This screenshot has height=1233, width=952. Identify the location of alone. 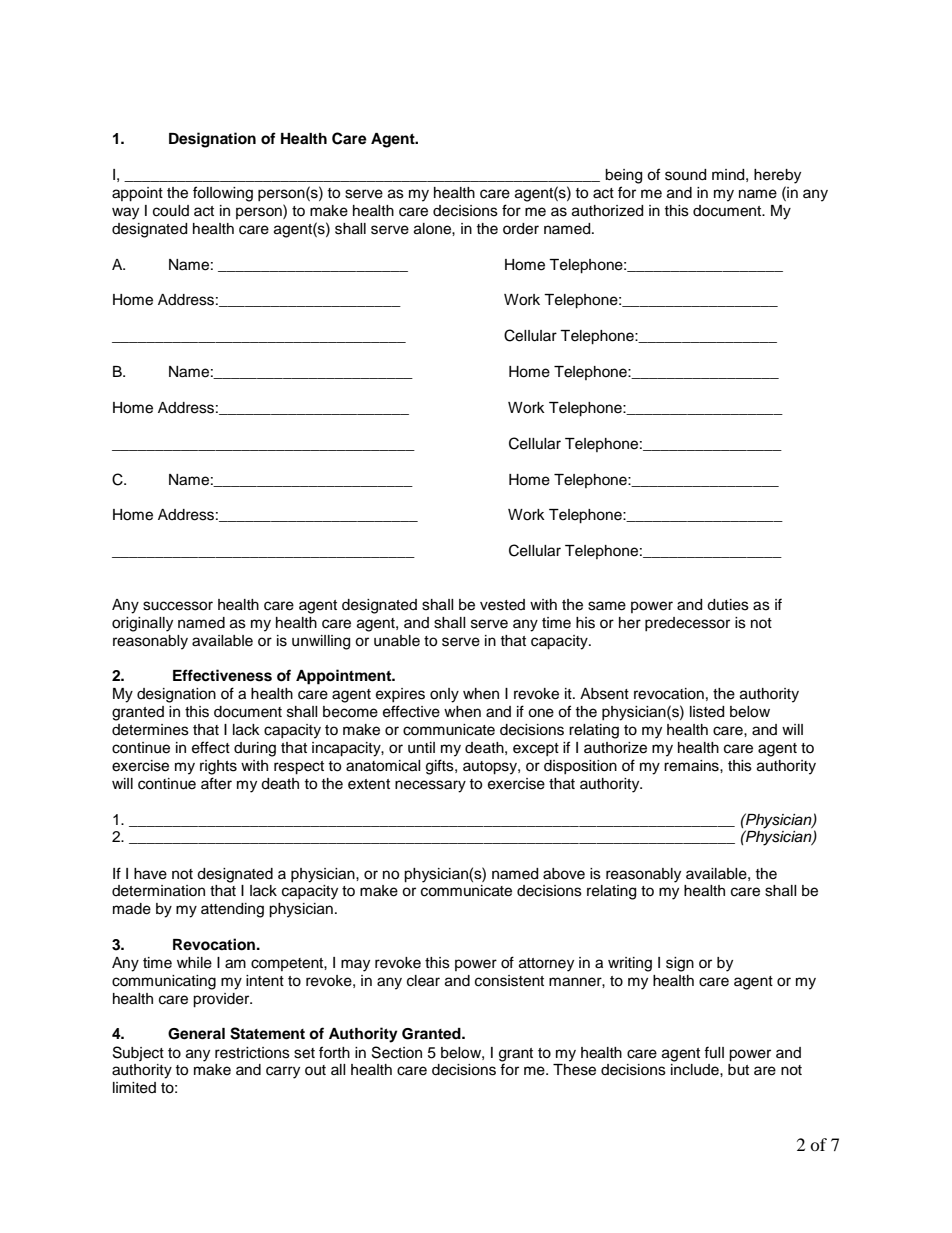
(433, 229).
